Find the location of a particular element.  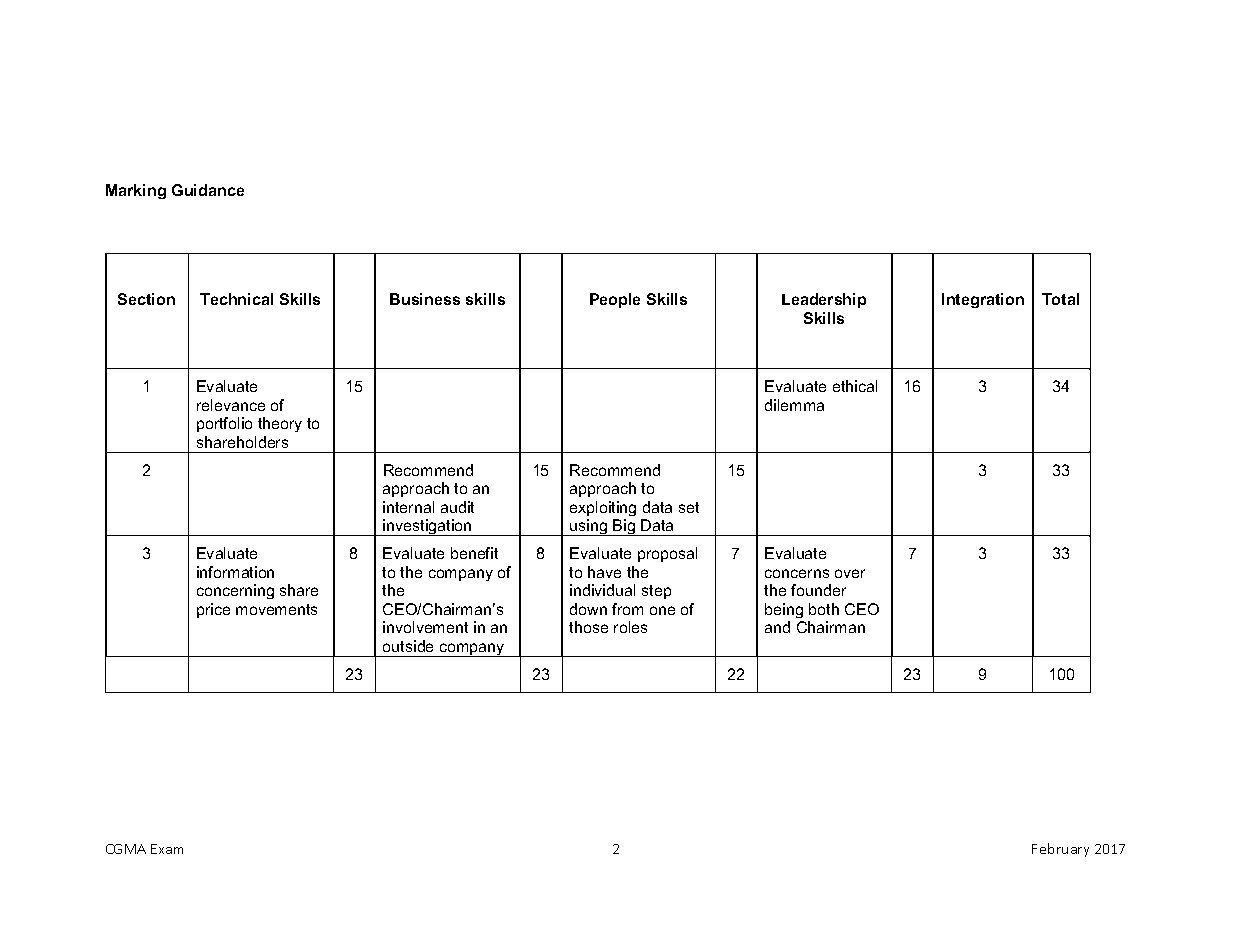

People is located at coordinates (615, 300).
